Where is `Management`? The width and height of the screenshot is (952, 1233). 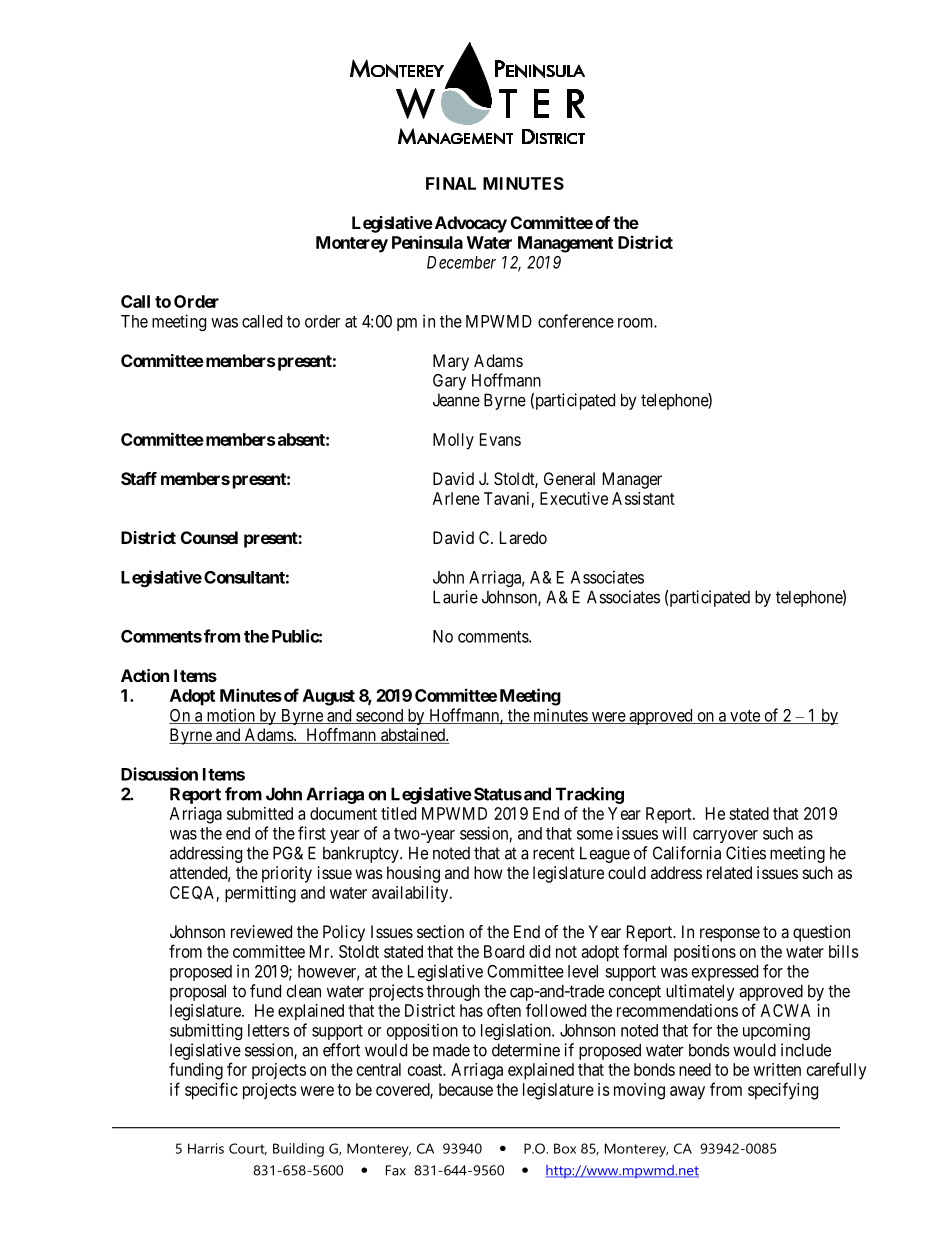
Management is located at coordinates (565, 244).
